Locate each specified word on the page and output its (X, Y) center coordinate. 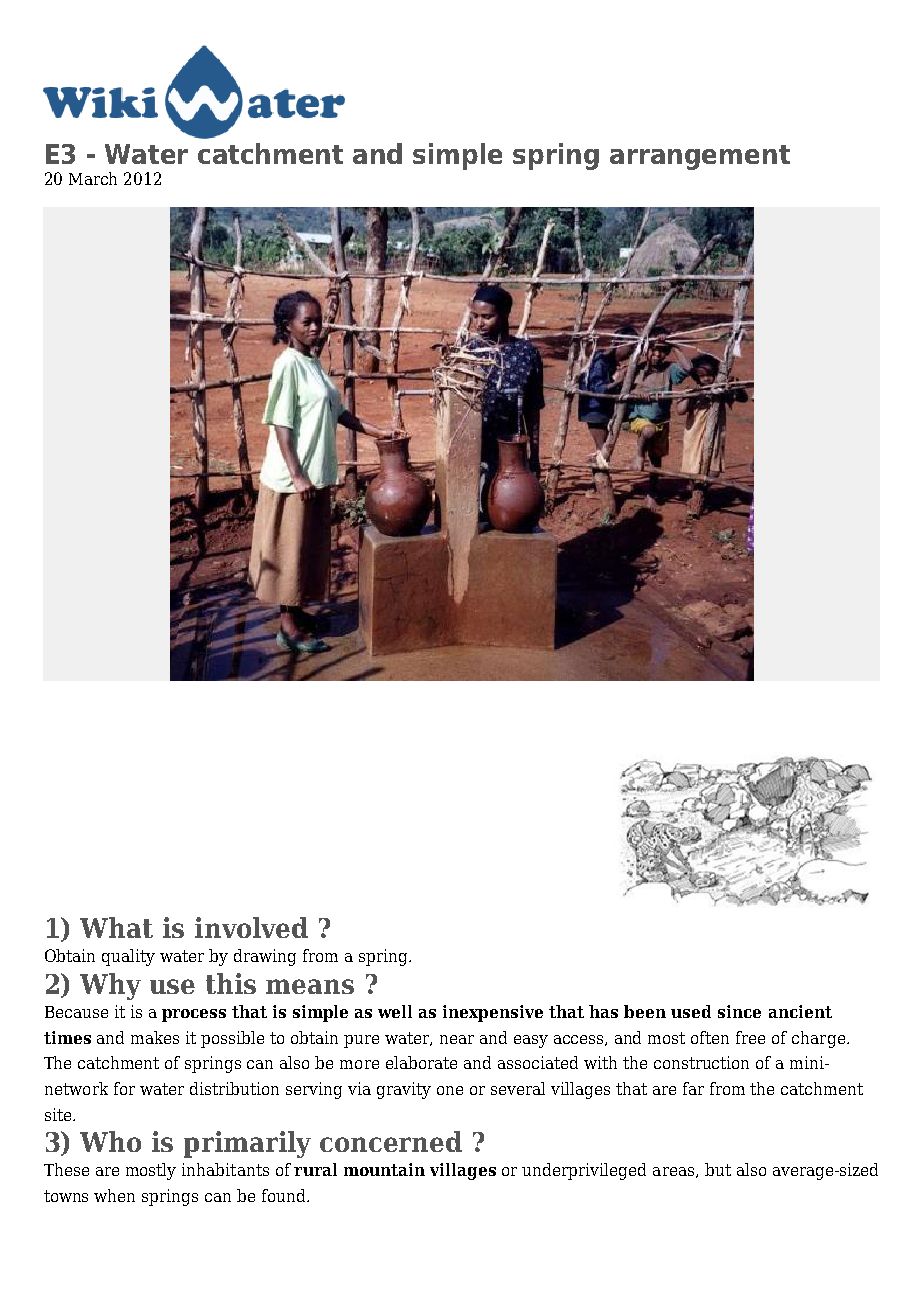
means (310, 986)
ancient (800, 1011)
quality (128, 957)
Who (110, 1141)
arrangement (700, 157)
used (691, 1011)
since (739, 1011)
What (116, 927)
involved (251, 927)
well (395, 1011)
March (93, 178)
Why (110, 986)
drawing (265, 957)
